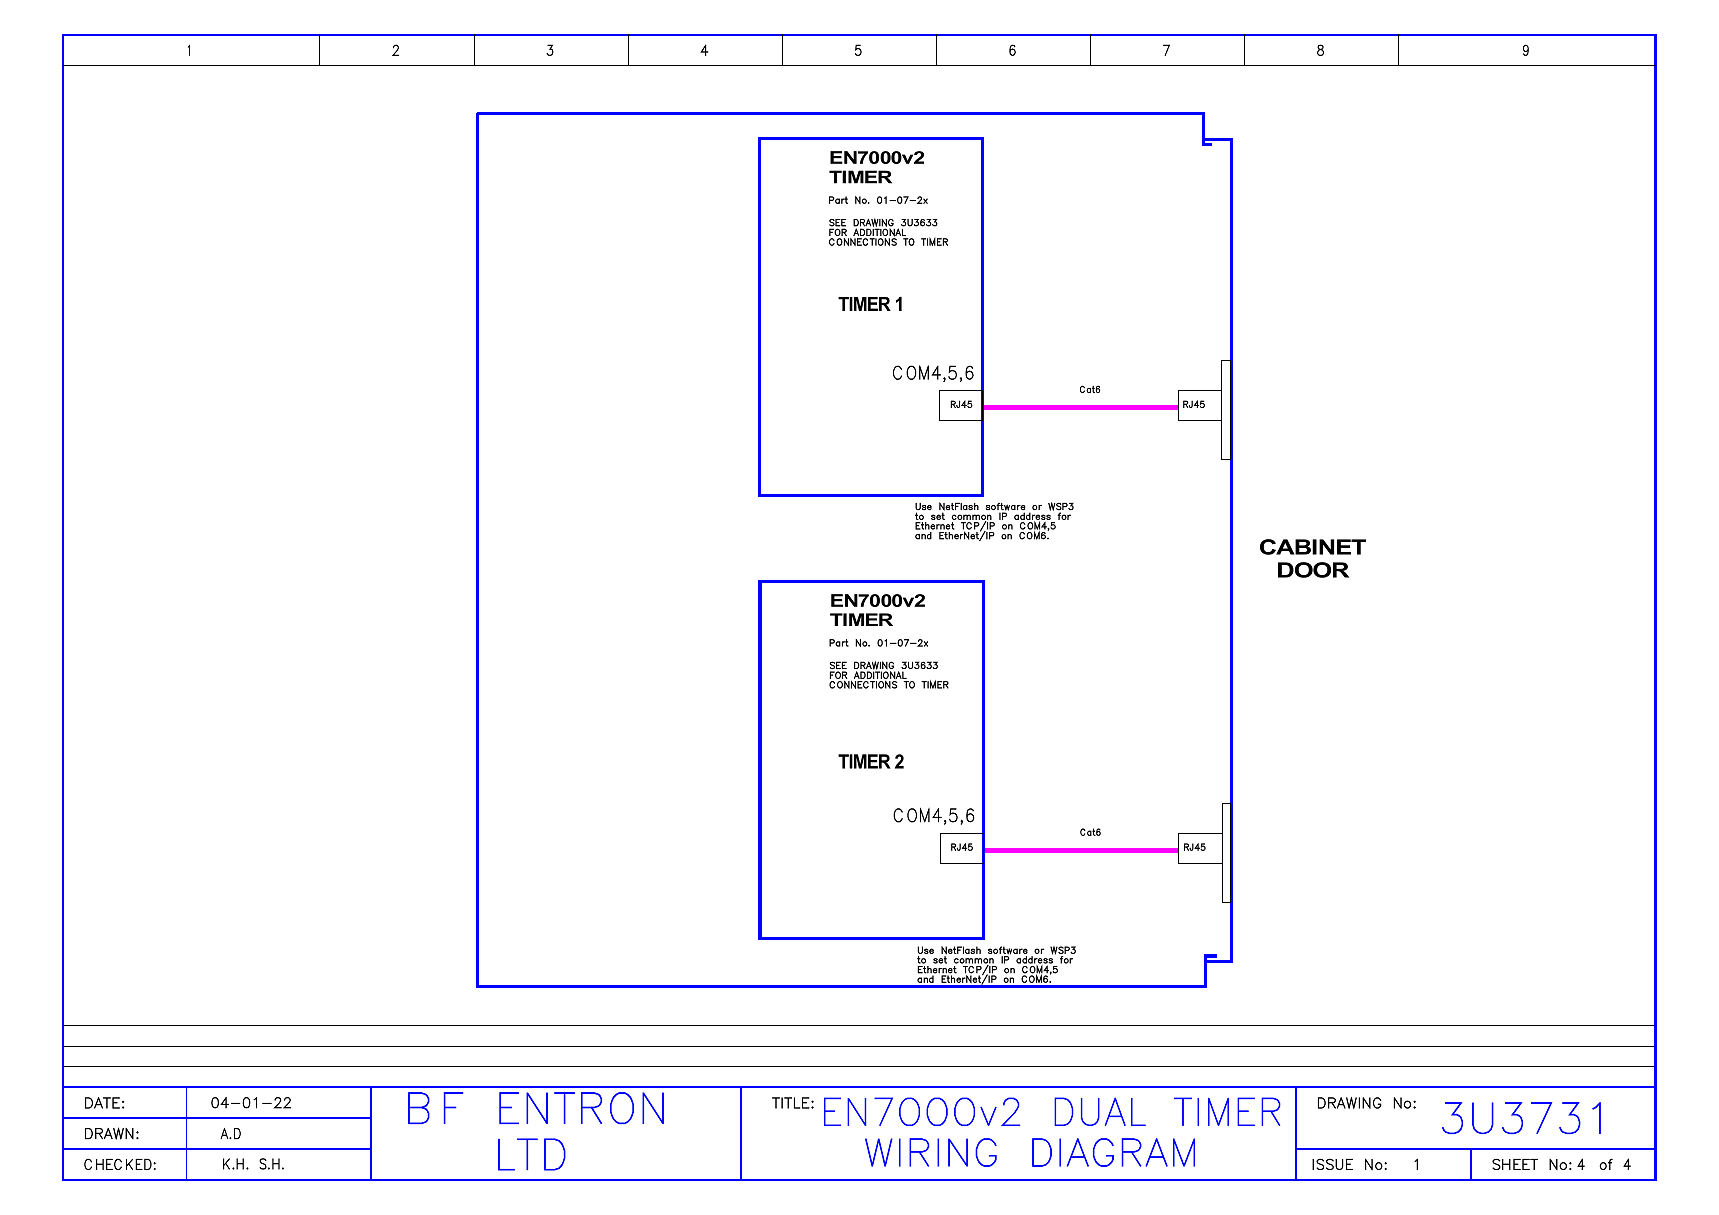  Describe the element at coordinates (102, 1103) in the screenshot. I see `DATE` at that location.
